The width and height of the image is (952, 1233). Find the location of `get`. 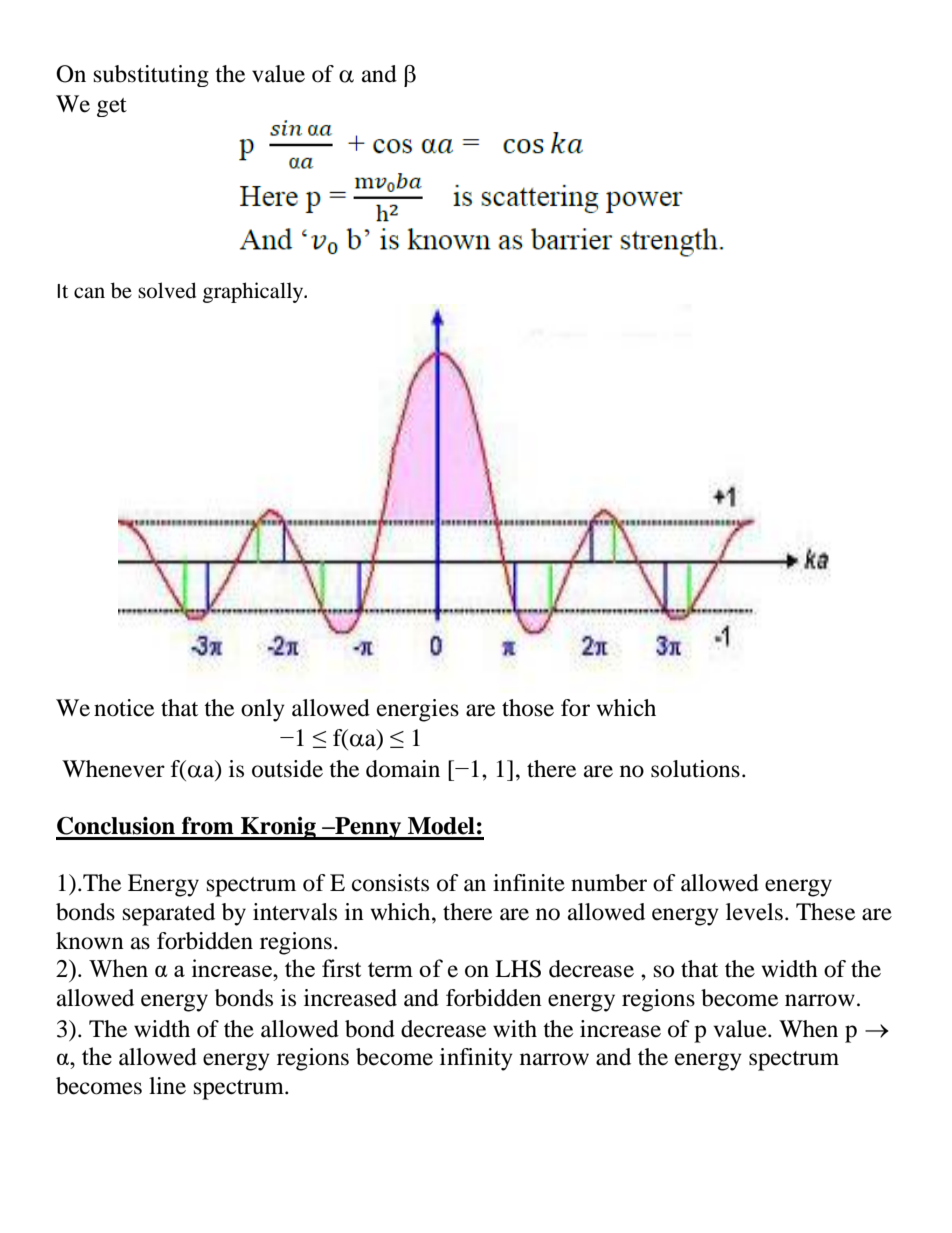

get is located at coordinates (112, 107).
